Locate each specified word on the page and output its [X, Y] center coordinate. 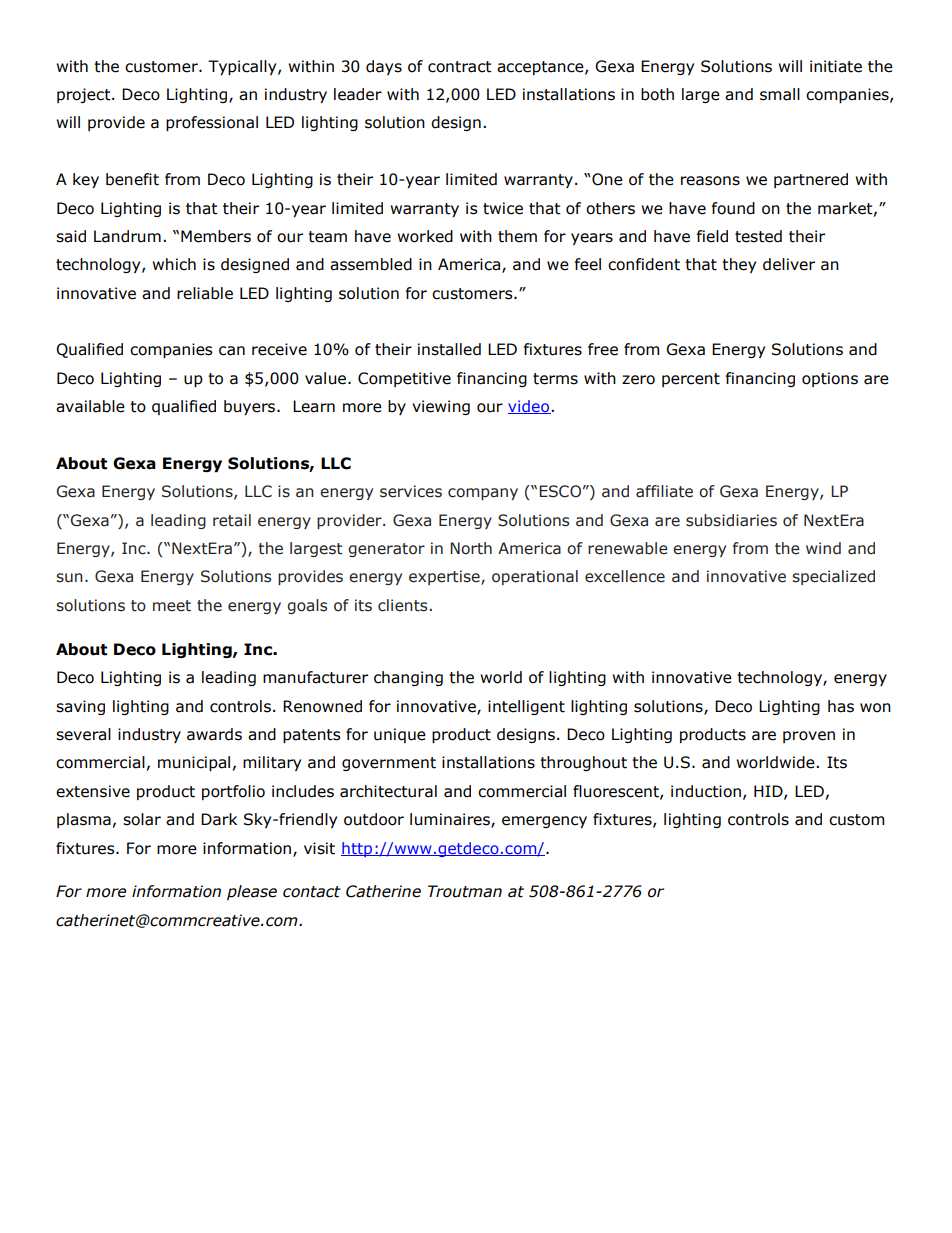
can [232, 351]
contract [460, 67]
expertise [445, 577]
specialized [833, 577]
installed [449, 349]
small [780, 94]
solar [142, 819]
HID [769, 792]
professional [212, 123]
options [830, 379]
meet [172, 606]
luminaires [451, 820]
